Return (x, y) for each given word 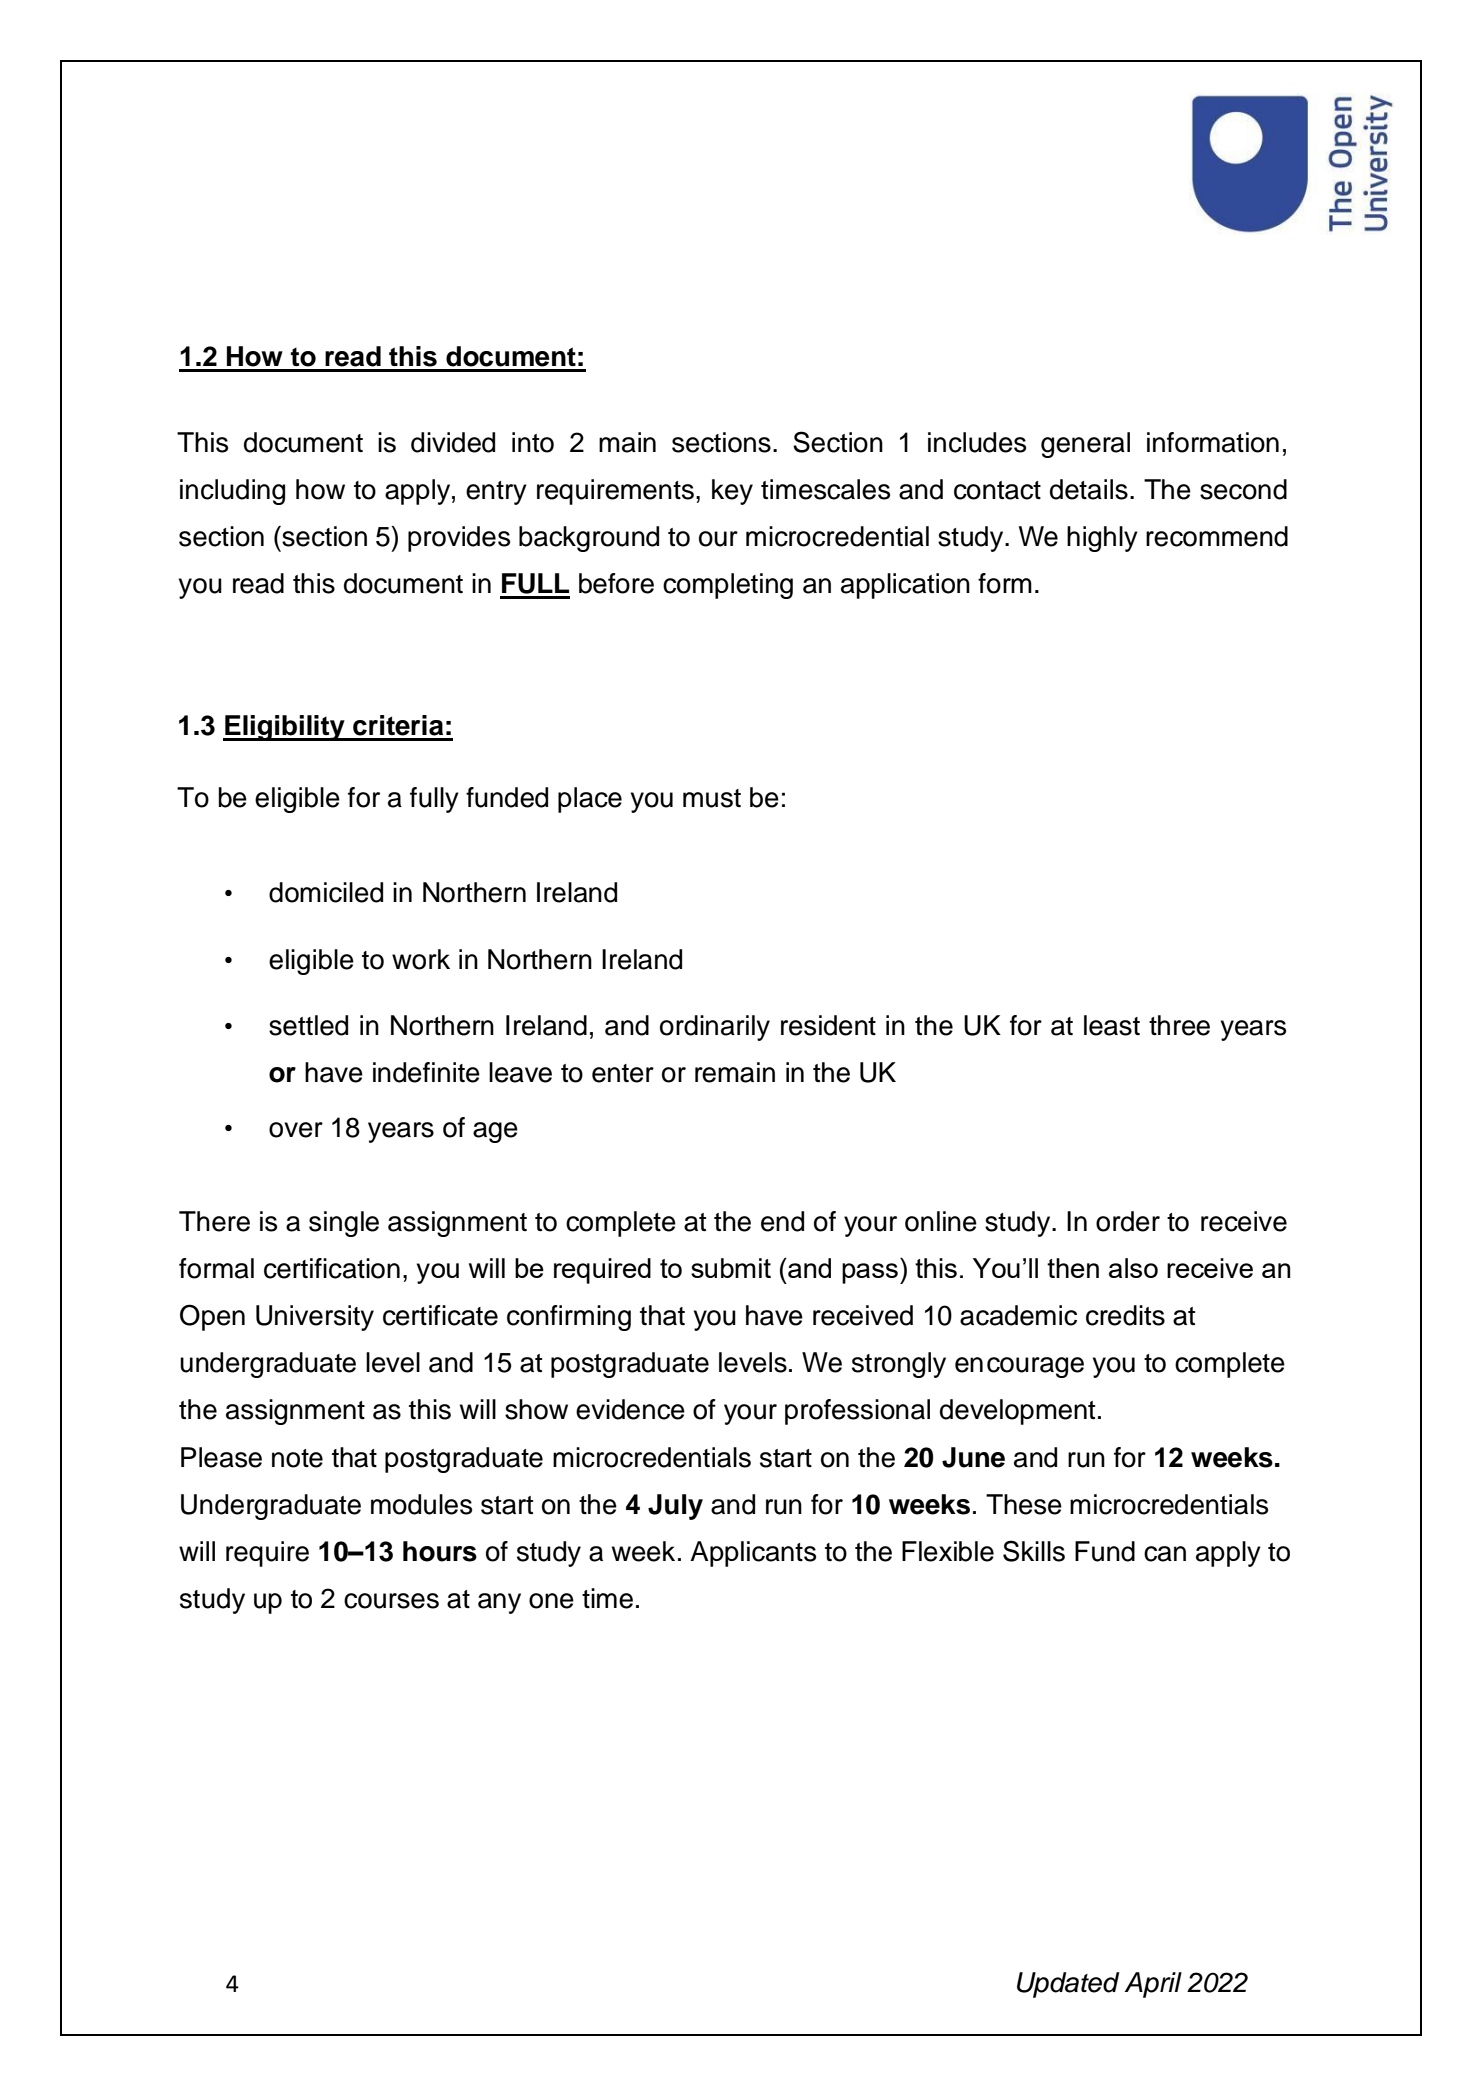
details (1089, 489)
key (732, 492)
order (1128, 1221)
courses (391, 1601)
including (232, 492)
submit (731, 1268)
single (344, 1224)
